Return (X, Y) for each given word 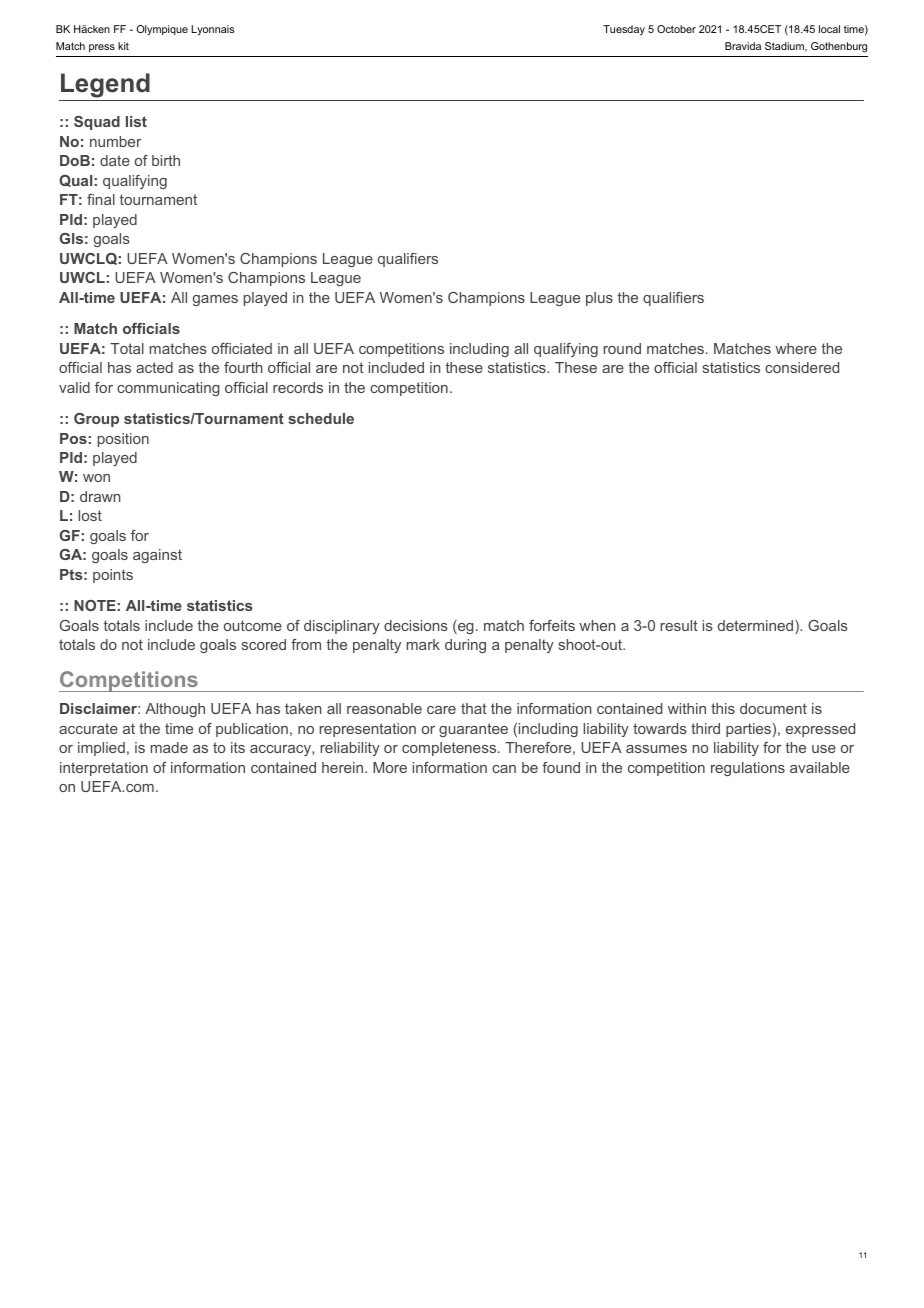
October (676, 29)
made (169, 747)
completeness (450, 749)
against (157, 556)
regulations (748, 769)
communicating (168, 389)
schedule (321, 418)
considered (802, 367)
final (101, 199)
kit (123, 46)
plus (599, 299)
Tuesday (624, 30)
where (796, 348)
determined (757, 627)
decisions (416, 625)
